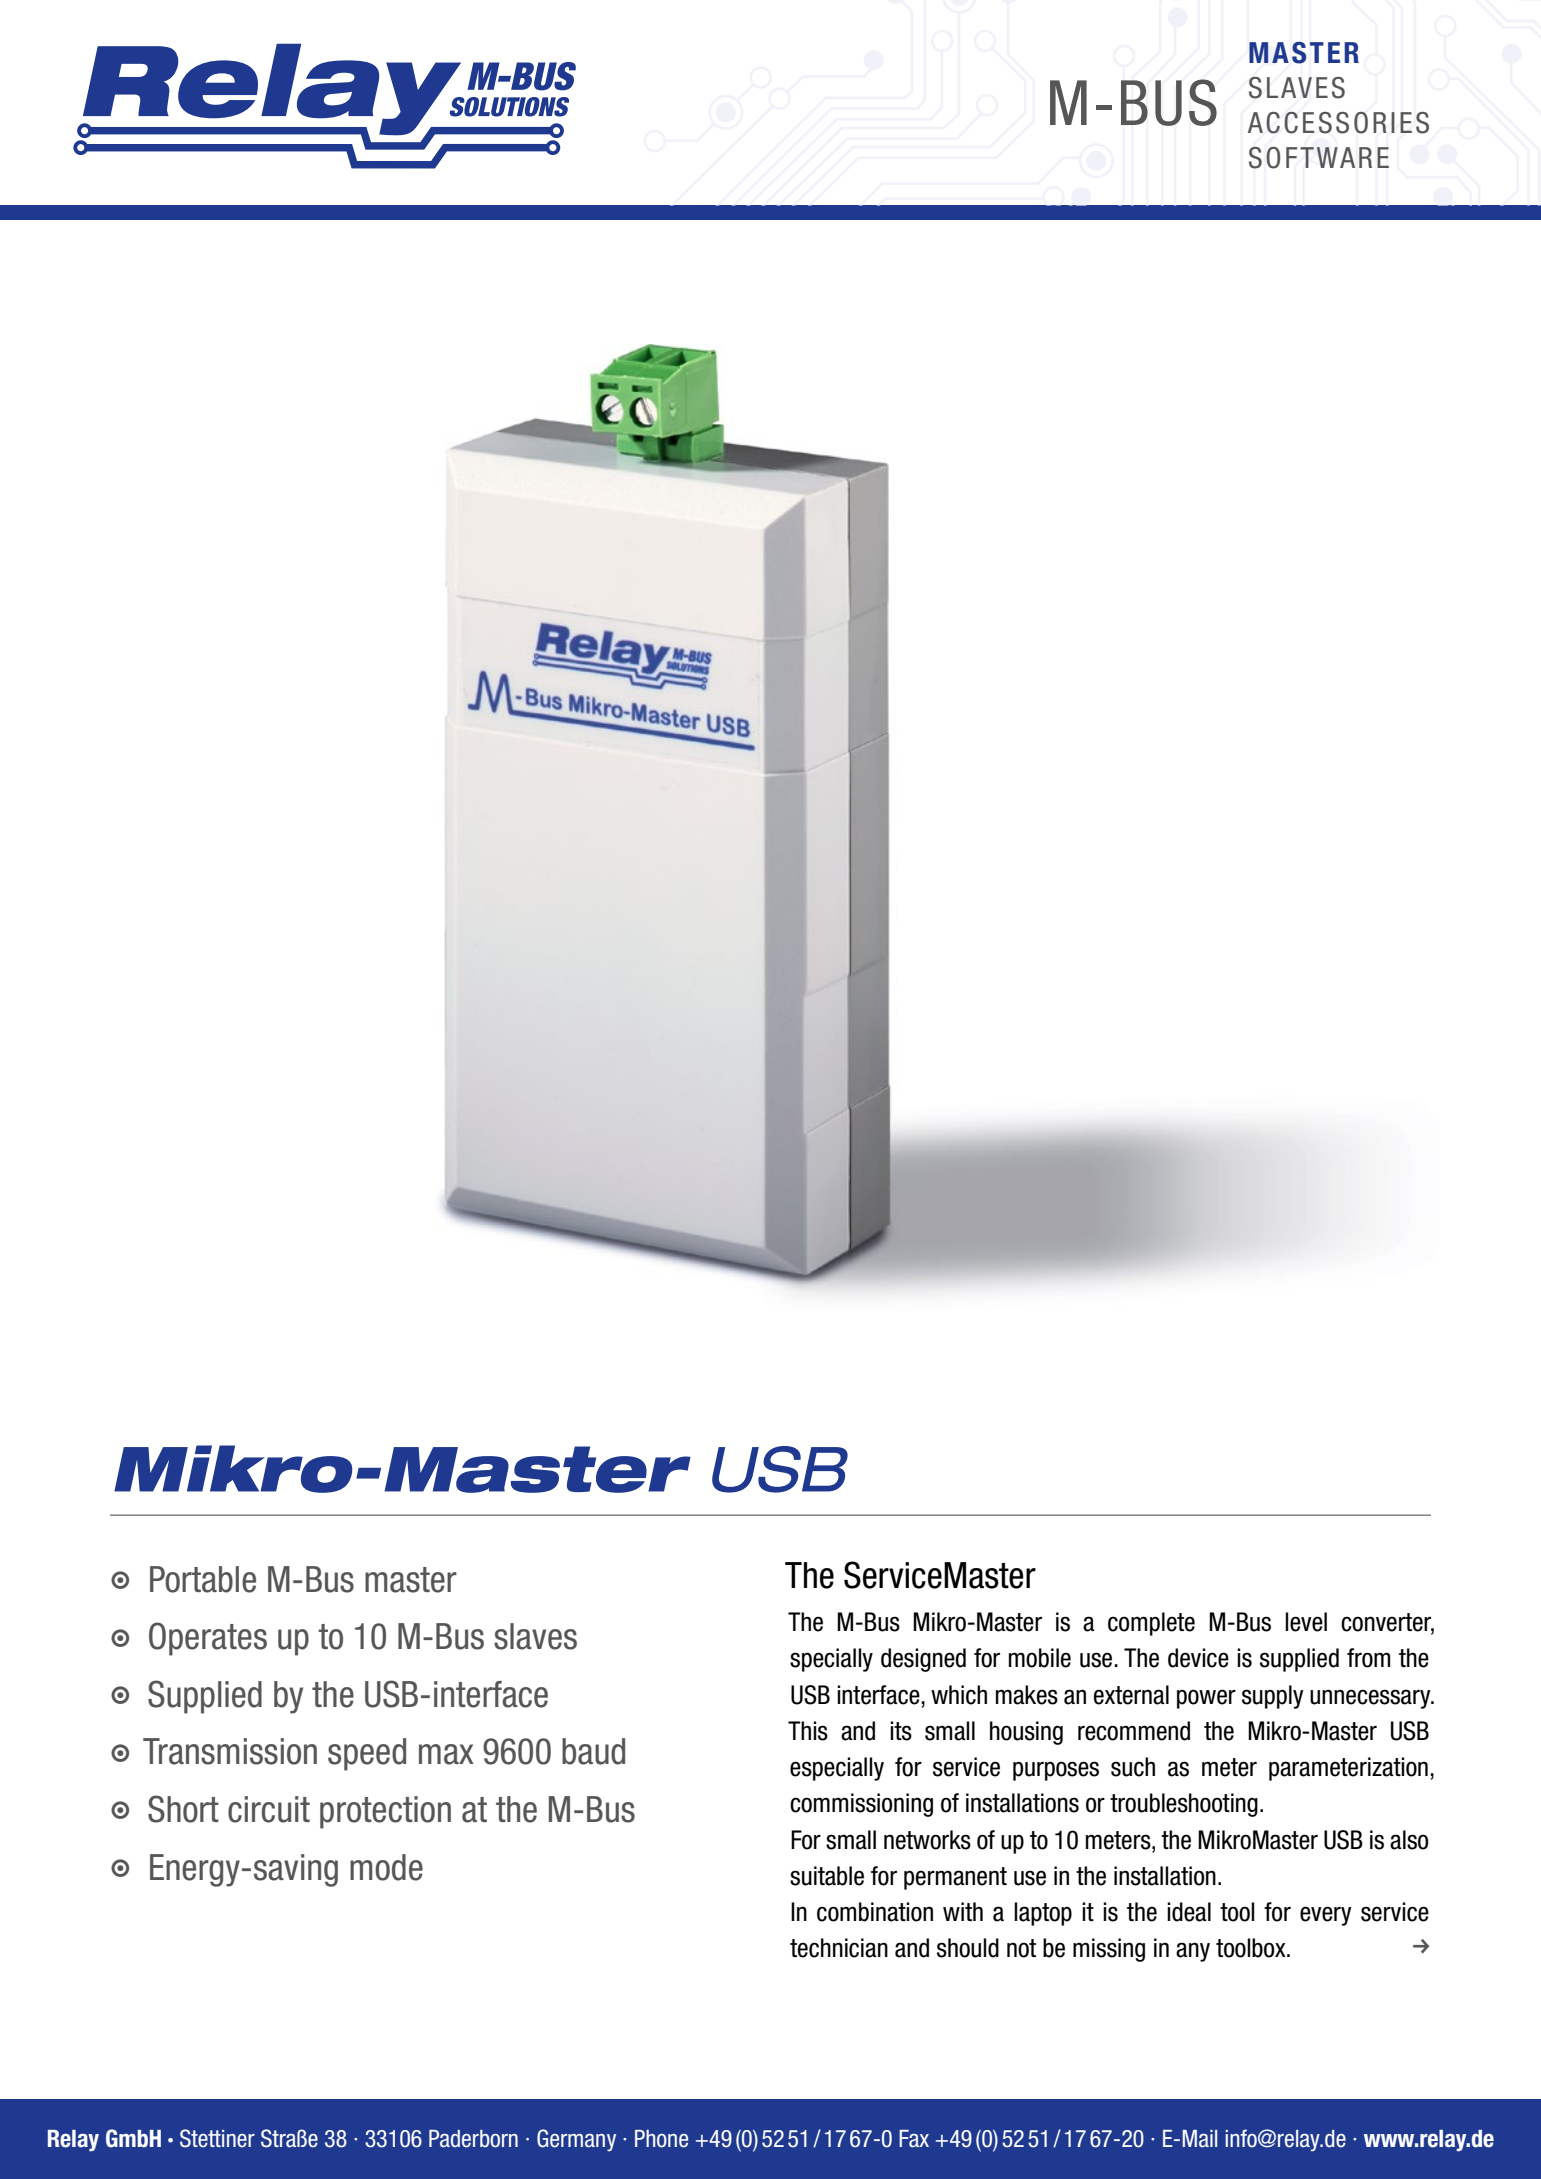 This document has width=1541, height=2179. Describe the element at coordinates (923, 1660) in the document. I see `designed` at that location.
